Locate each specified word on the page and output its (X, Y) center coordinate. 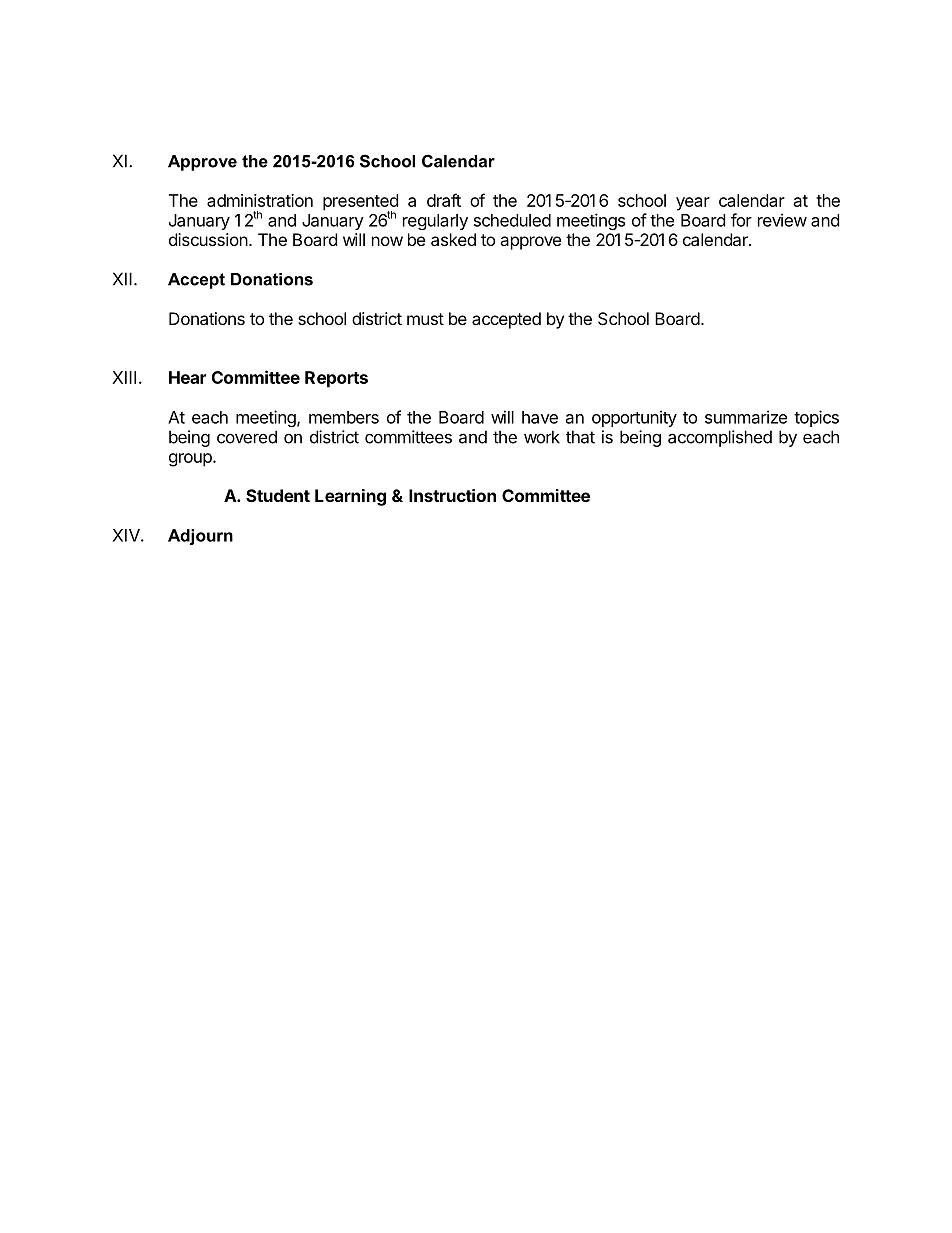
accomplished (720, 438)
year (693, 204)
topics (816, 418)
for (741, 220)
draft (444, 200)
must (425, 319)
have (540, 417)
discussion (208, 239)
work (542, 437)
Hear (187, 377)
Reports (336, 379)
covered (247, 437)
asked (453, 239)
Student (278, 495)
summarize (746, 417)
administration (260, 200)
